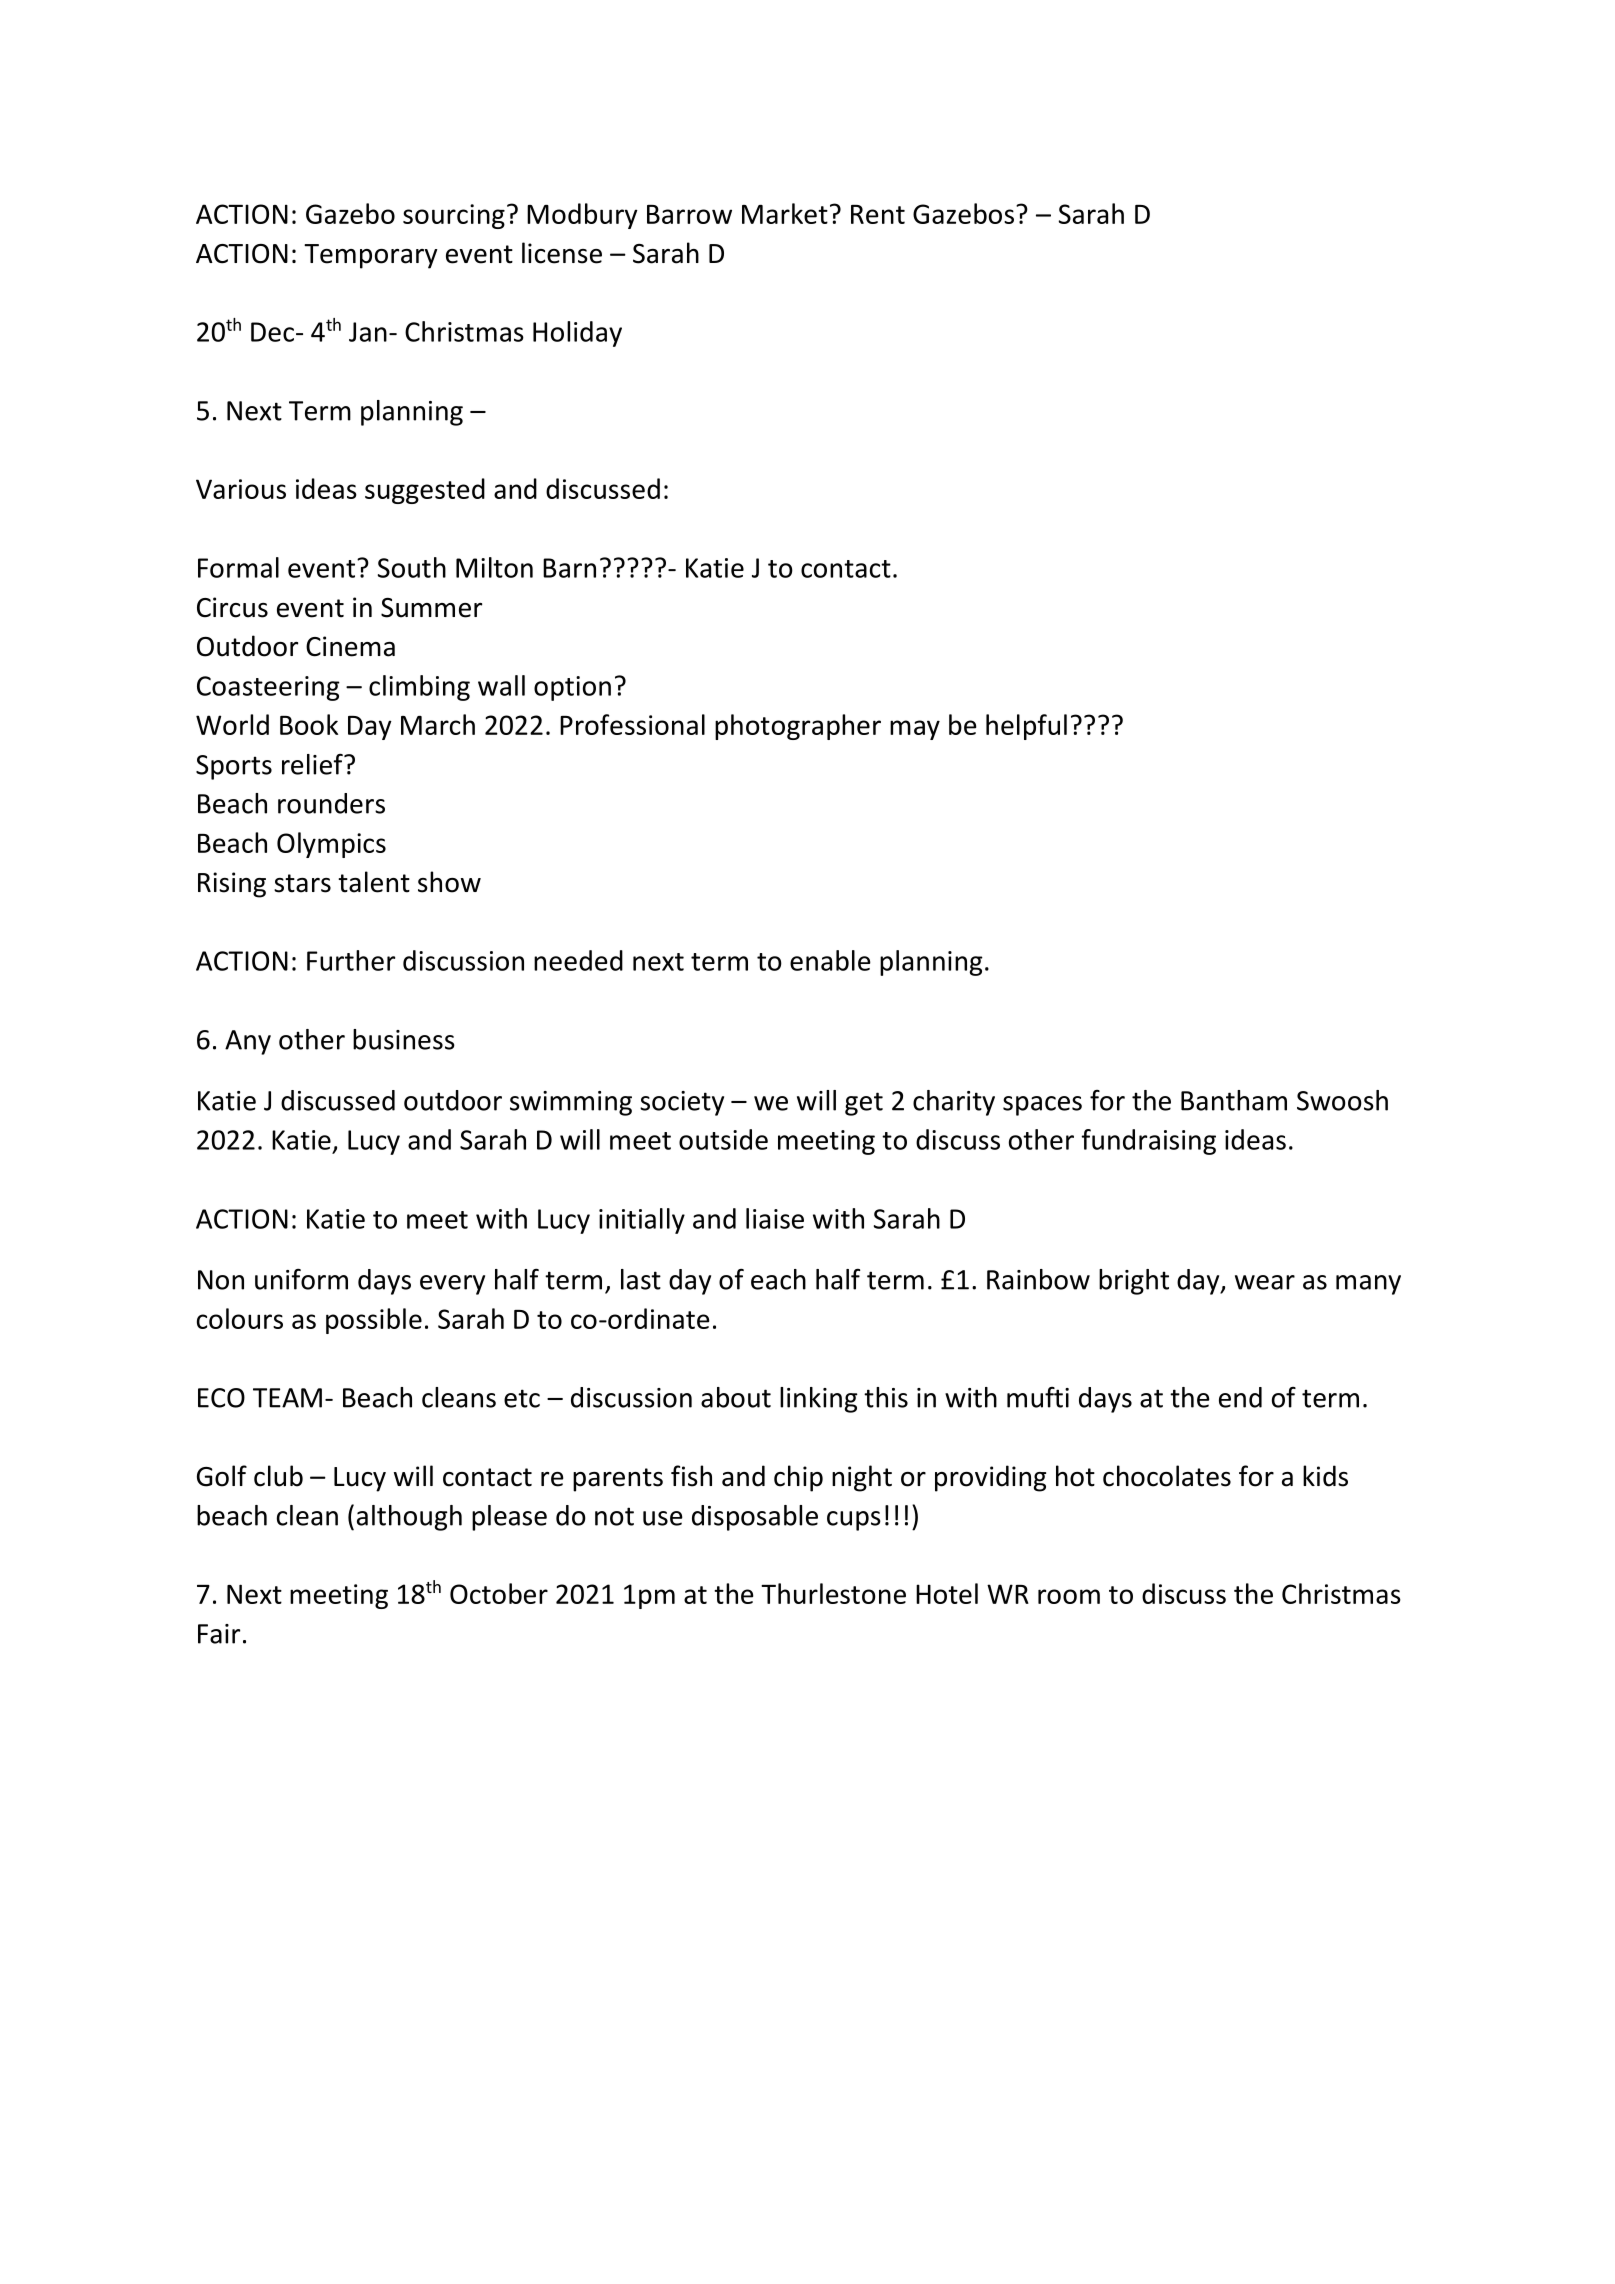 The image size is (1615, 2284). I want to click on helpful, so click(1026, 727).
